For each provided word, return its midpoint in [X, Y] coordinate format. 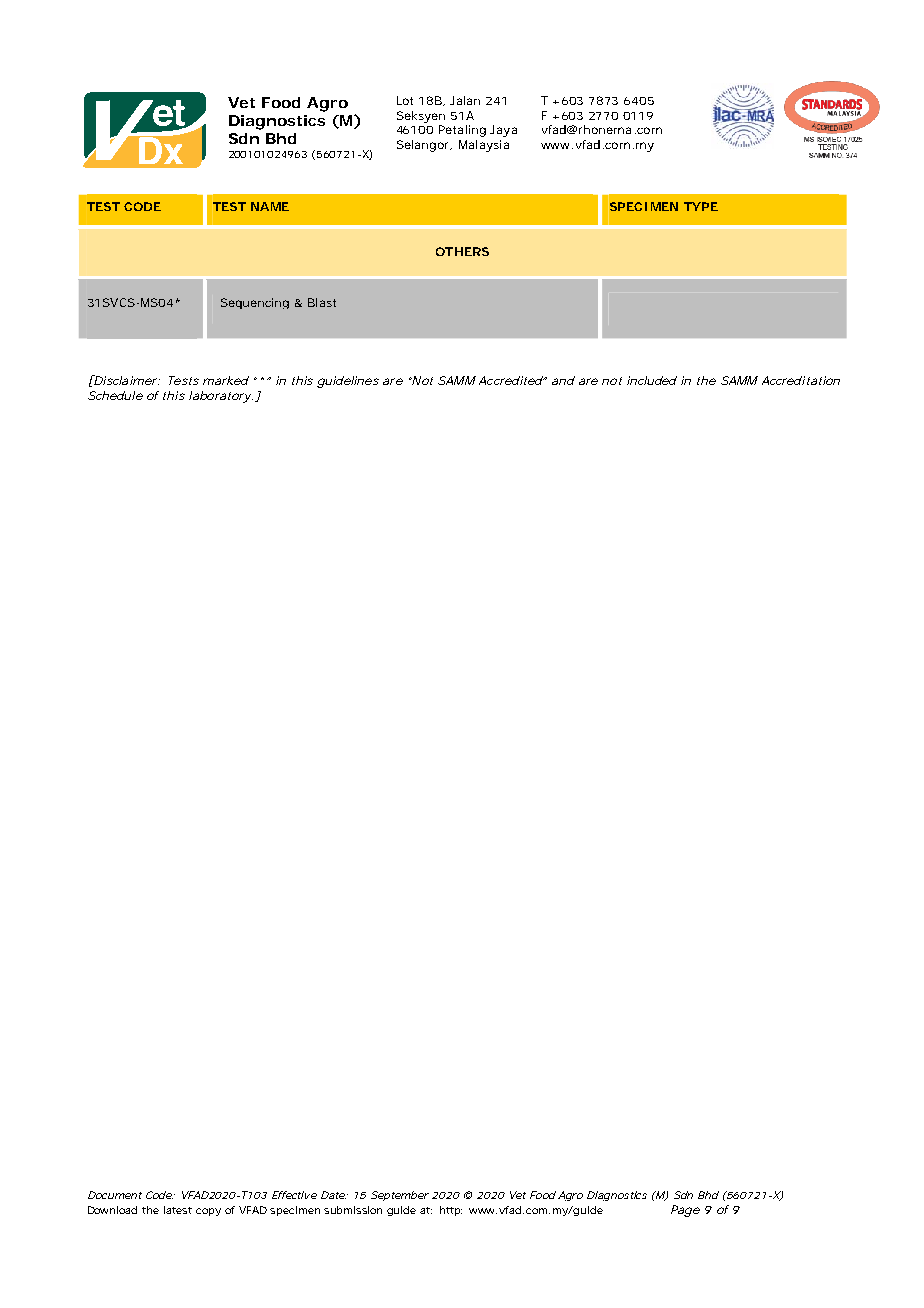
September [400, 1196]
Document [115, 1195]
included [652, 380]
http [451, 1211]
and [563, 380]
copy [208, 1212]
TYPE [701, 206]
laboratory [220, 397]
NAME [270, 206]
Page [685, 1211]
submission [353, 1210]
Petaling [462, 131]
